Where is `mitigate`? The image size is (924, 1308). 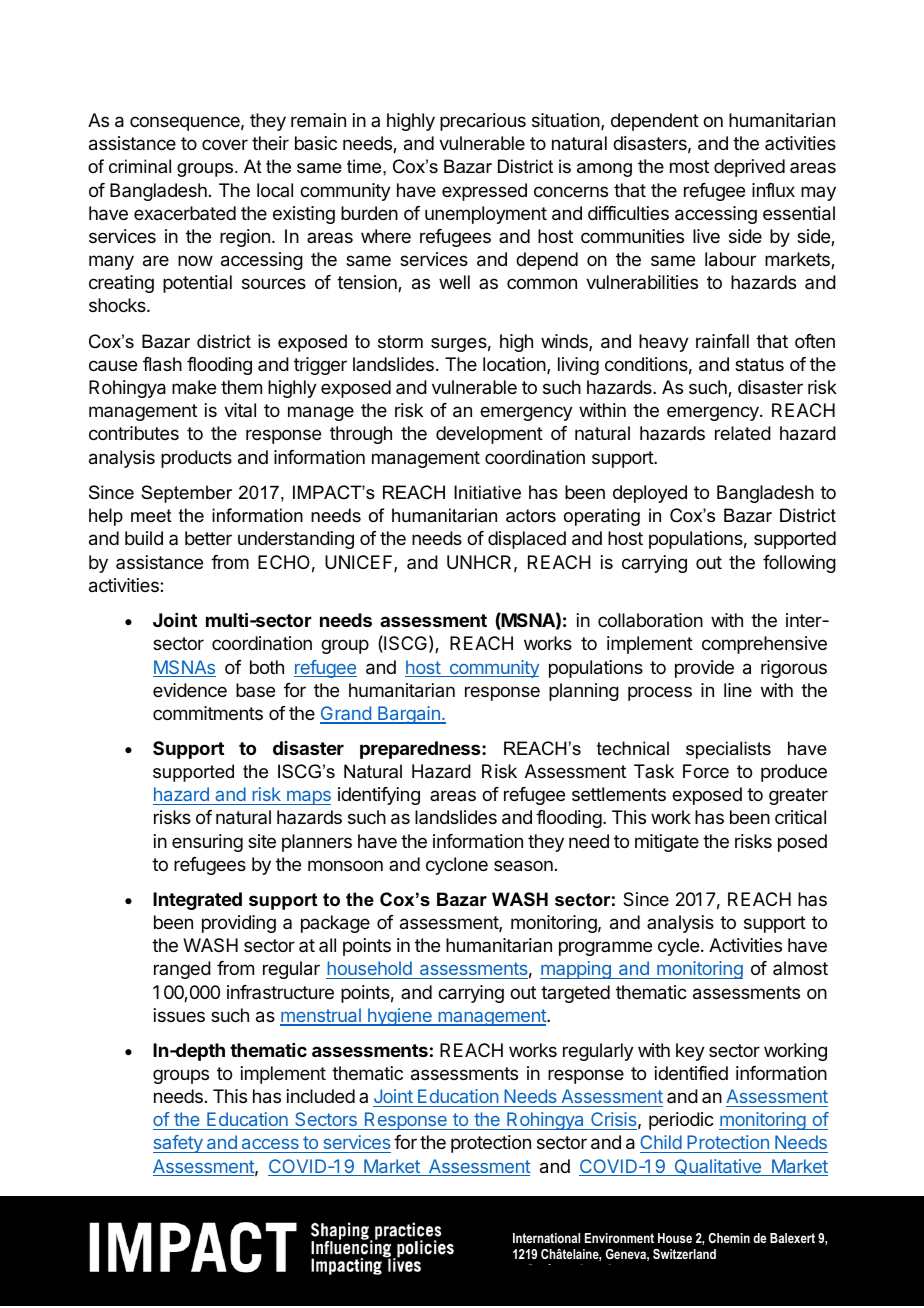 mitigate is located at coordinates (667, 843).
